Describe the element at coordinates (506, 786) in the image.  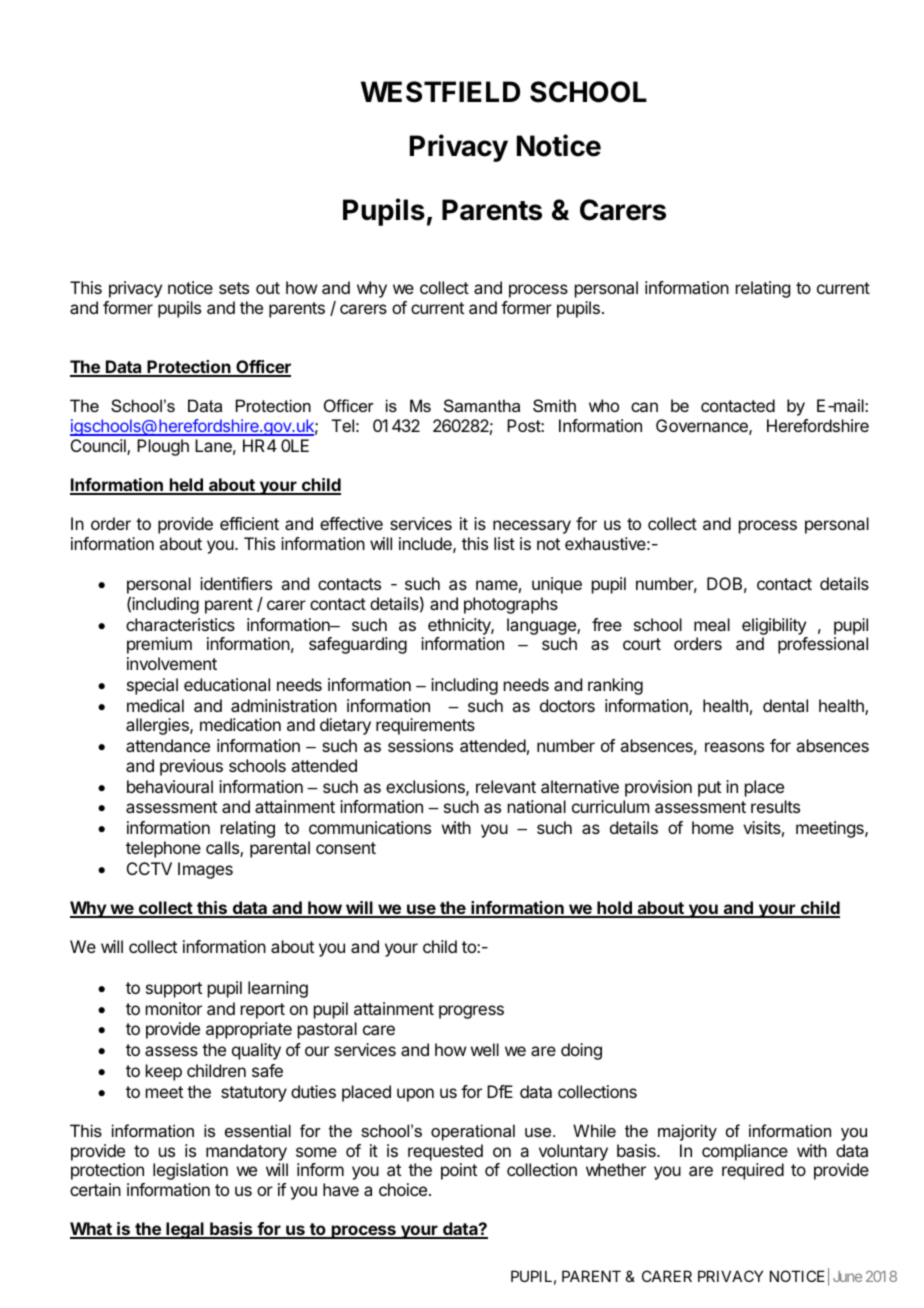
I see `relevant` at that location.
